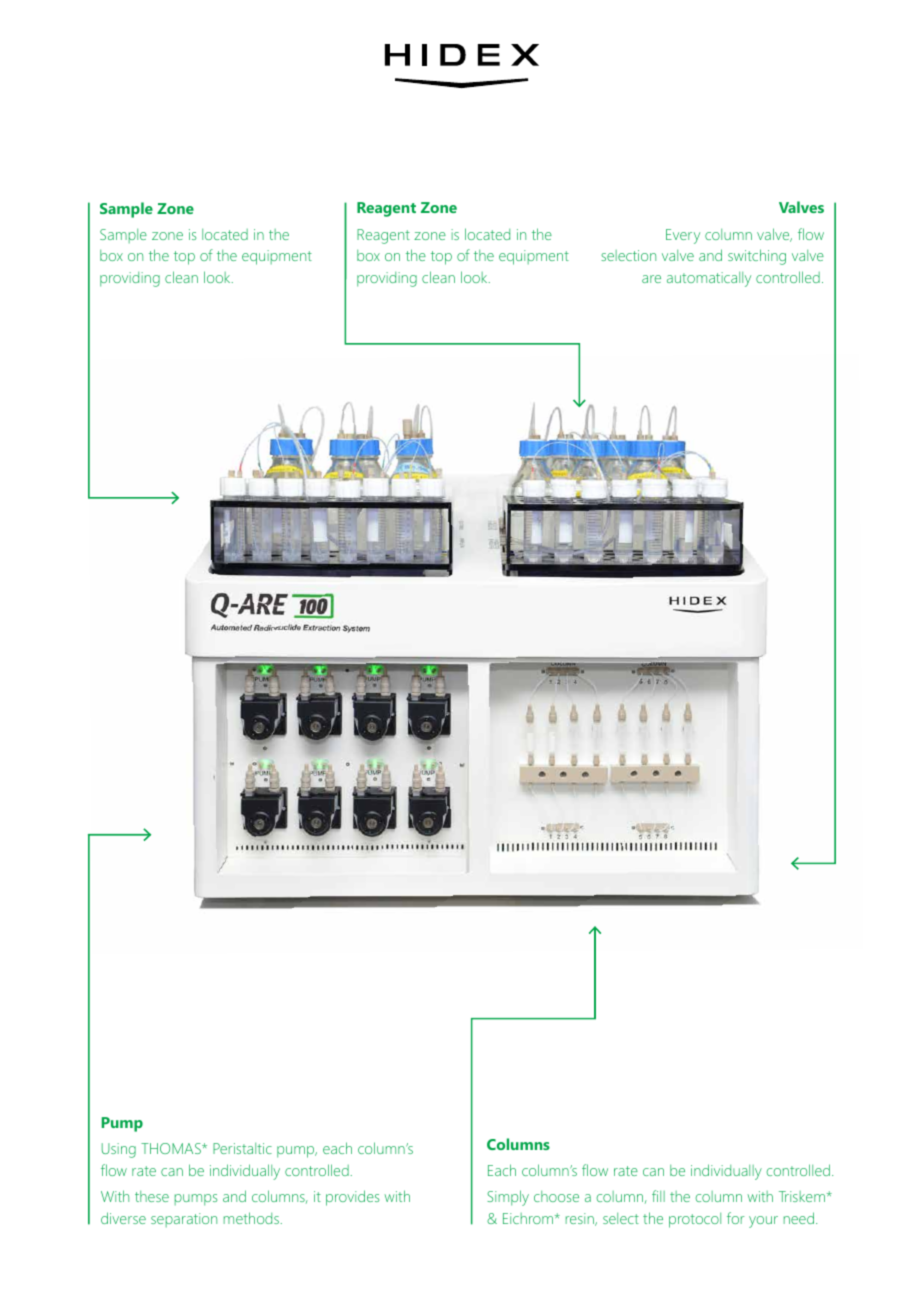 This document has height=1308, width=924. Describe the element at coordinates (736, 1218) in the document. I see `for` at that location.
